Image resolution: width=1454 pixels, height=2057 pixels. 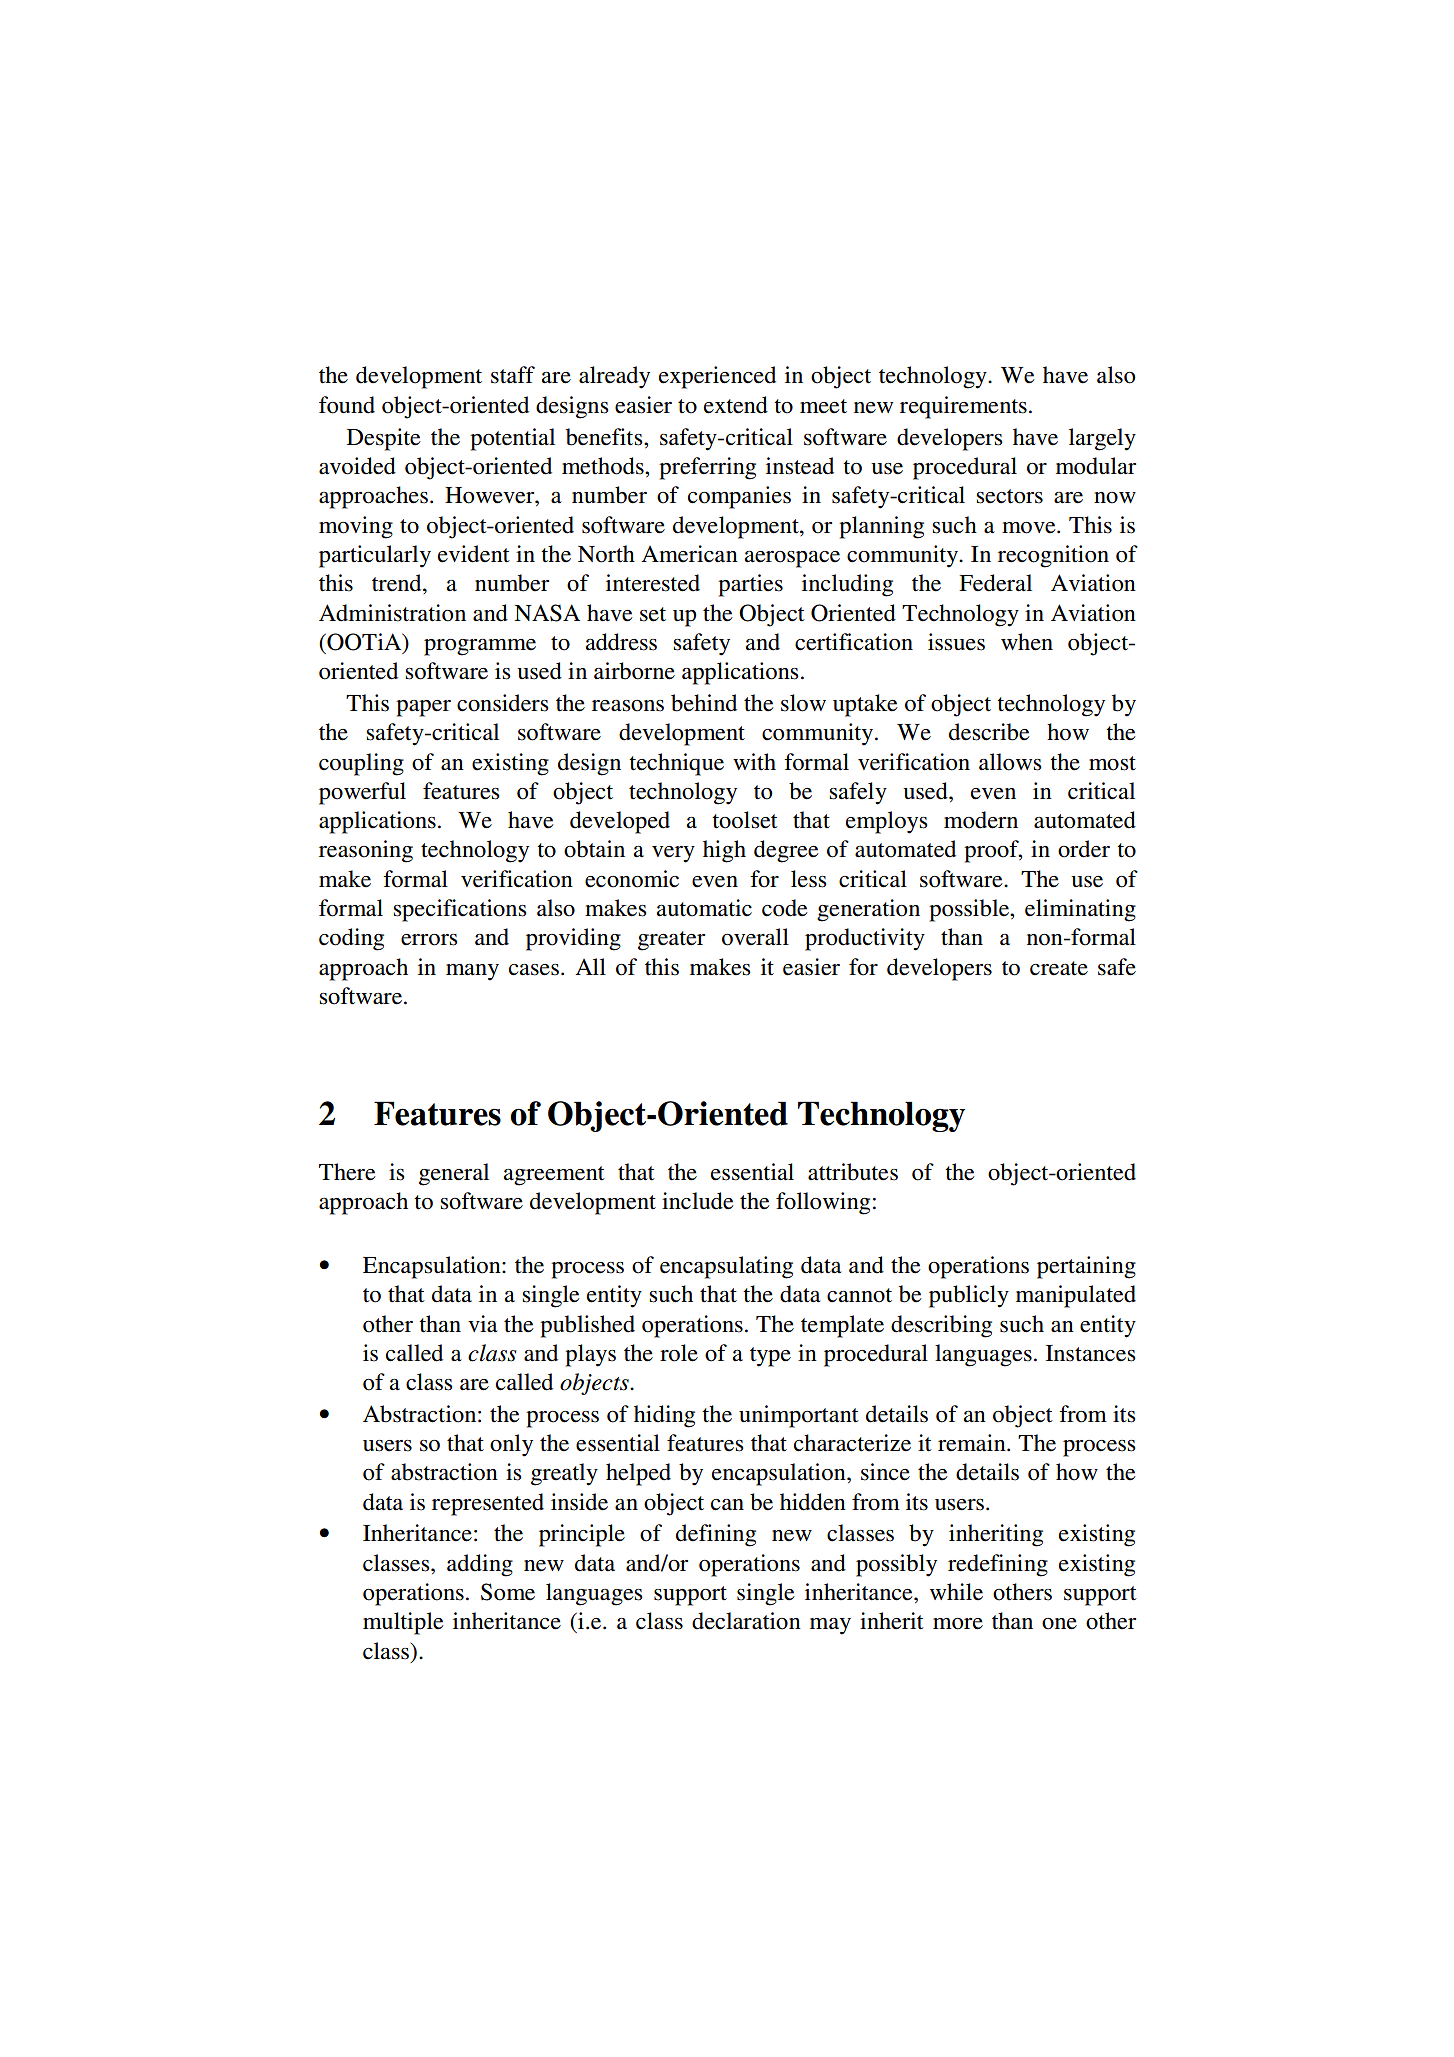 What do you see at coordinates (454, 1174) in the image?
I see `general` at bounding box center [454, 1174].
